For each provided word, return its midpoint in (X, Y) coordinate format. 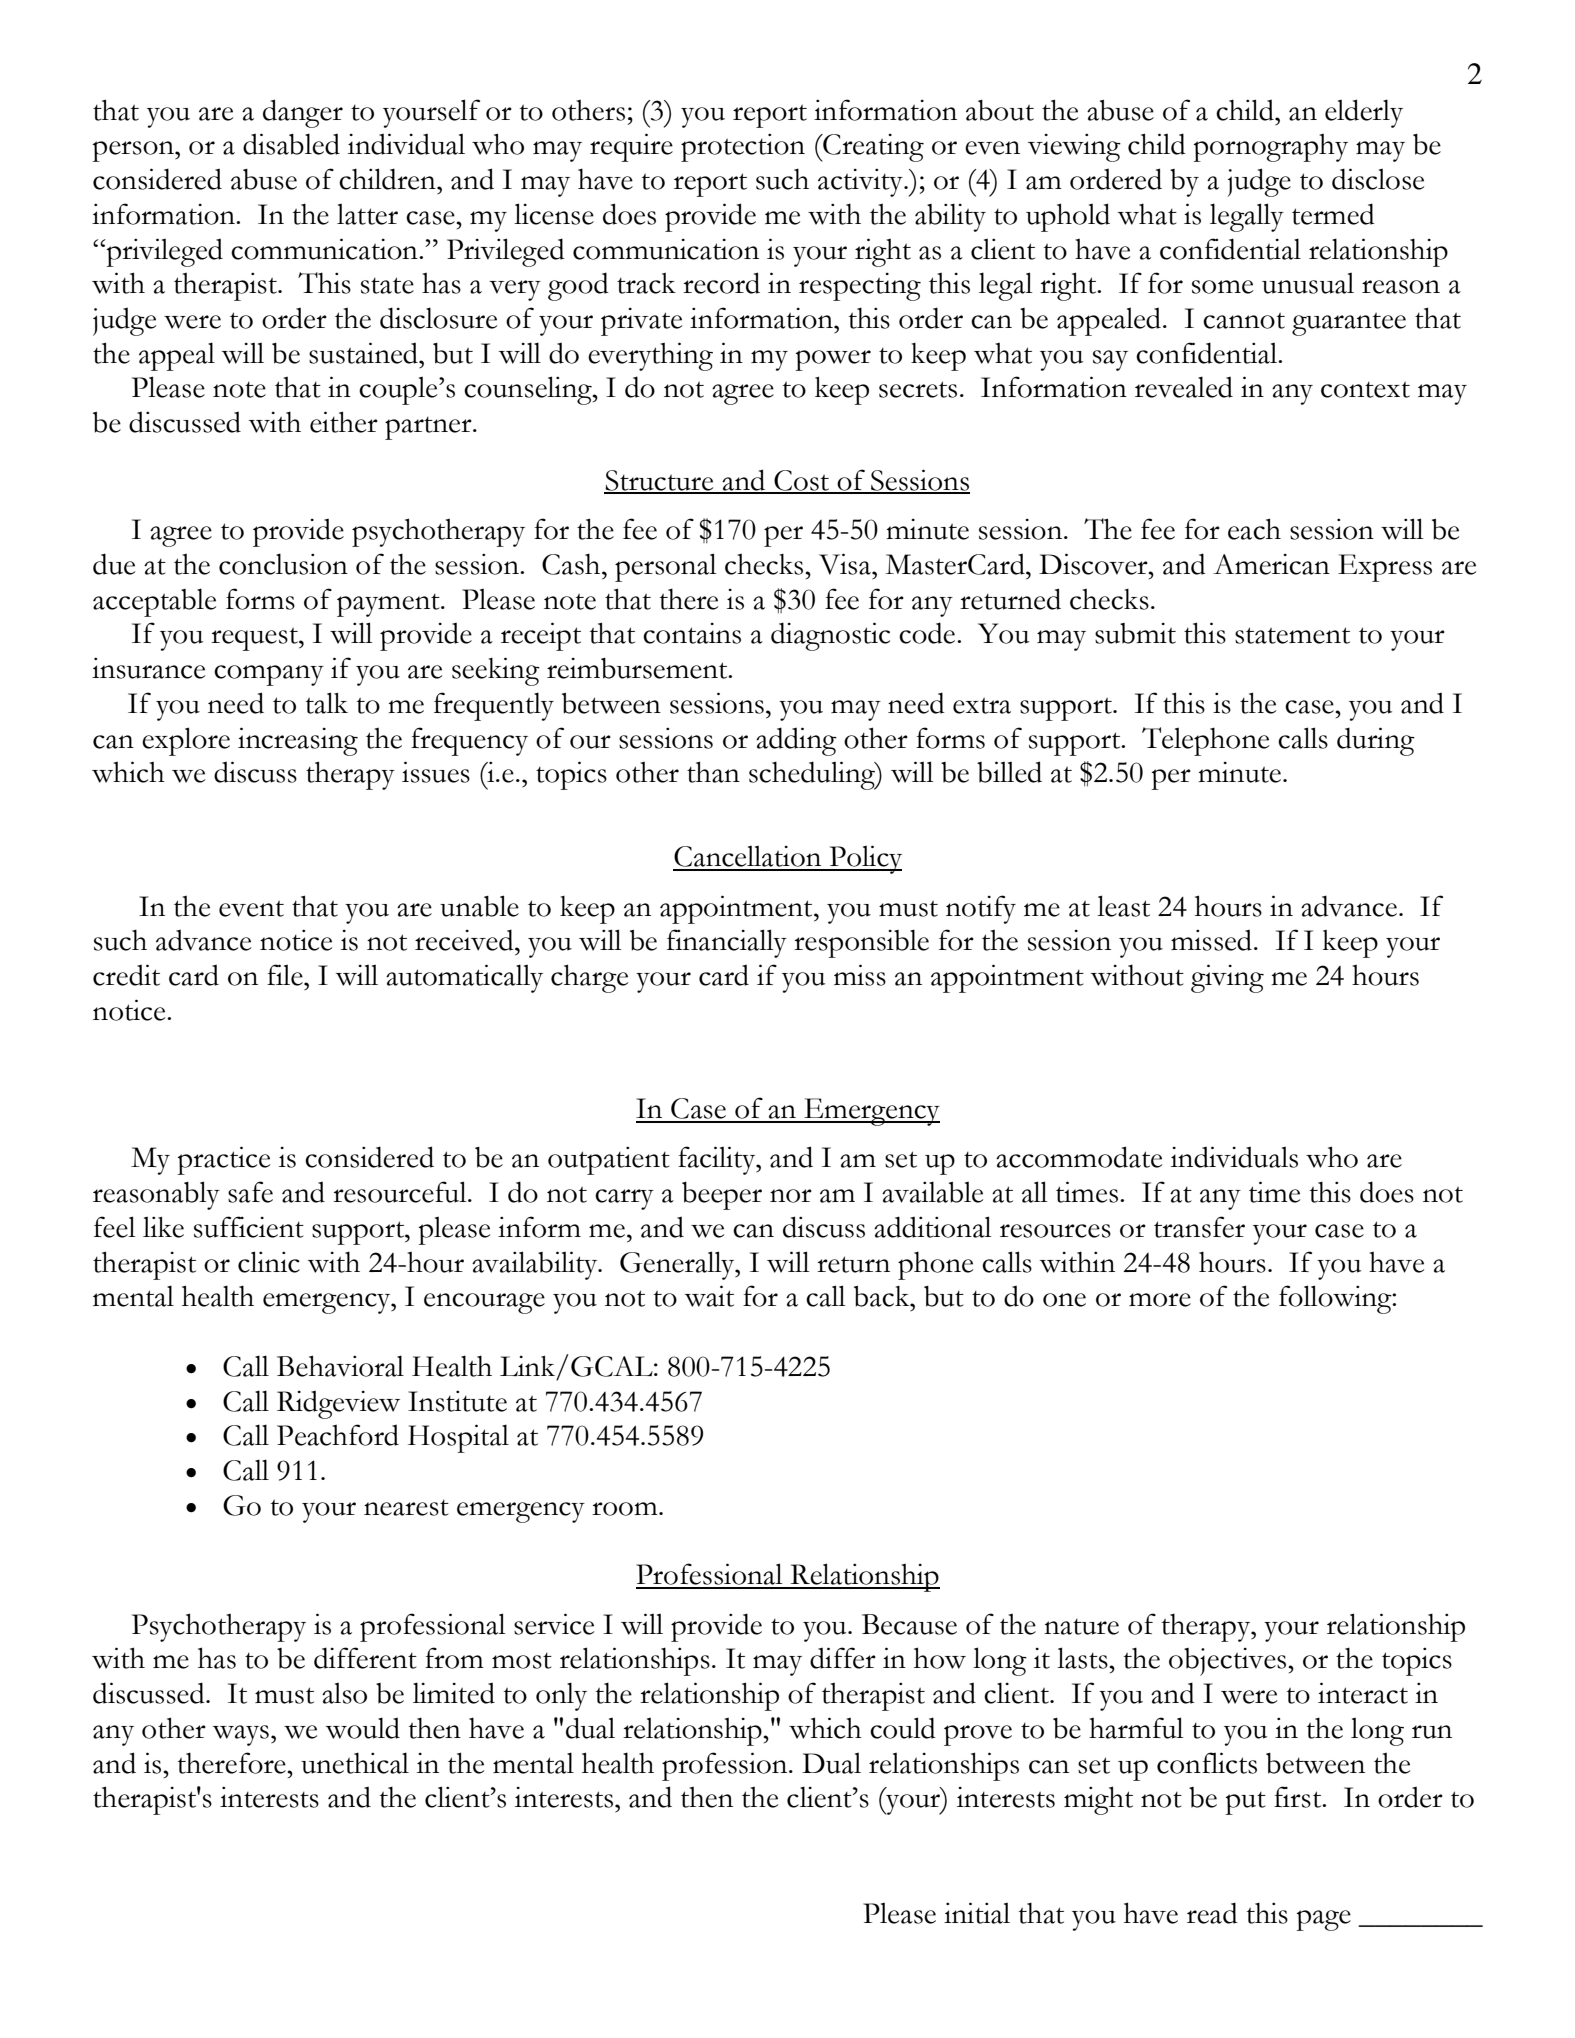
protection (743, 147)
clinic (269, 1262)
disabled (291, 144)
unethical (355, 1763)
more (1160, 1300)
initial (977, 1913)
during (1376, 741)
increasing (298, 741)
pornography (1270, 148)
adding (796, 741)
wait (709, 1296)
